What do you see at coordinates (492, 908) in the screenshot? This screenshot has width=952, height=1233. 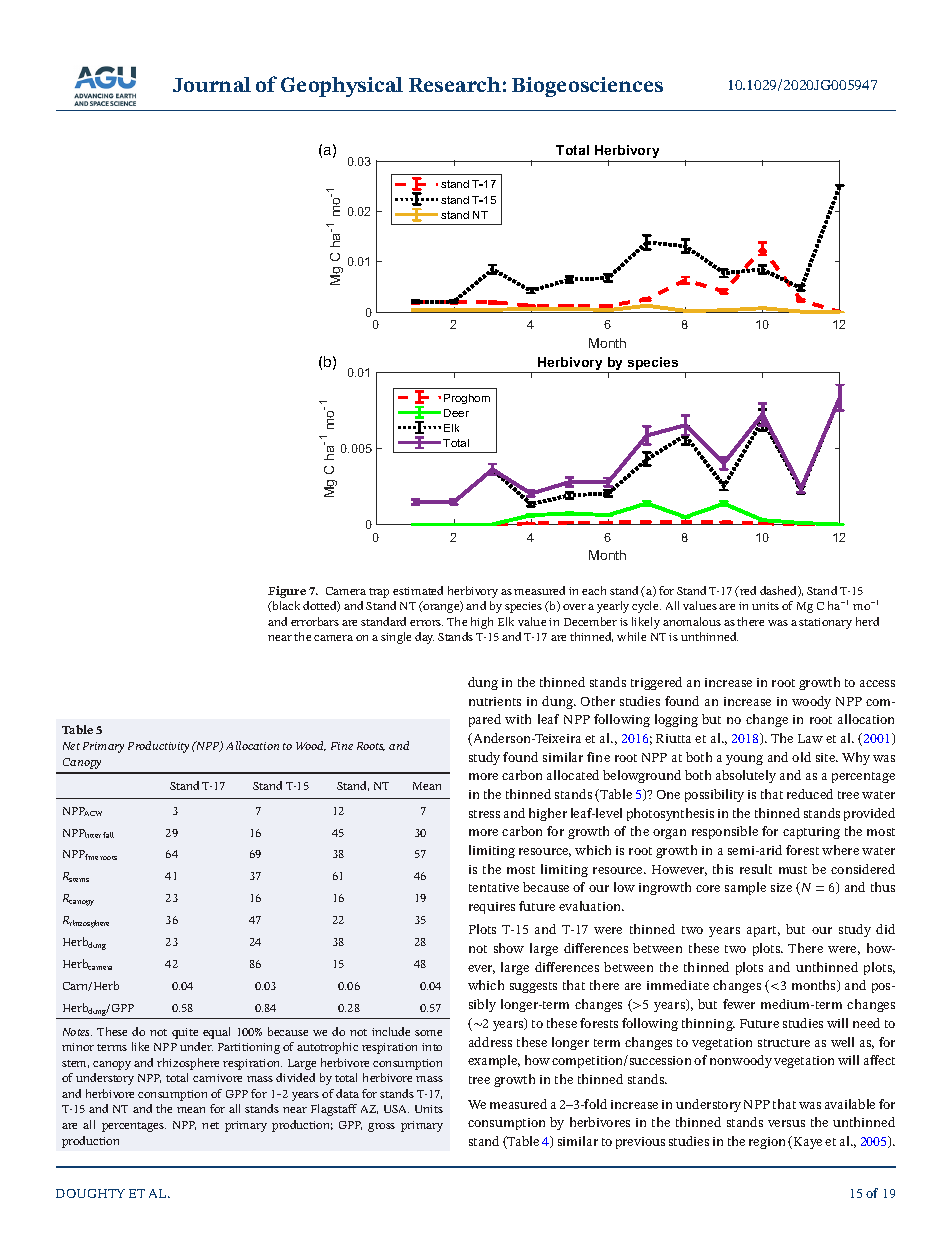 I see `requires` at bounding box center [492, 908].
